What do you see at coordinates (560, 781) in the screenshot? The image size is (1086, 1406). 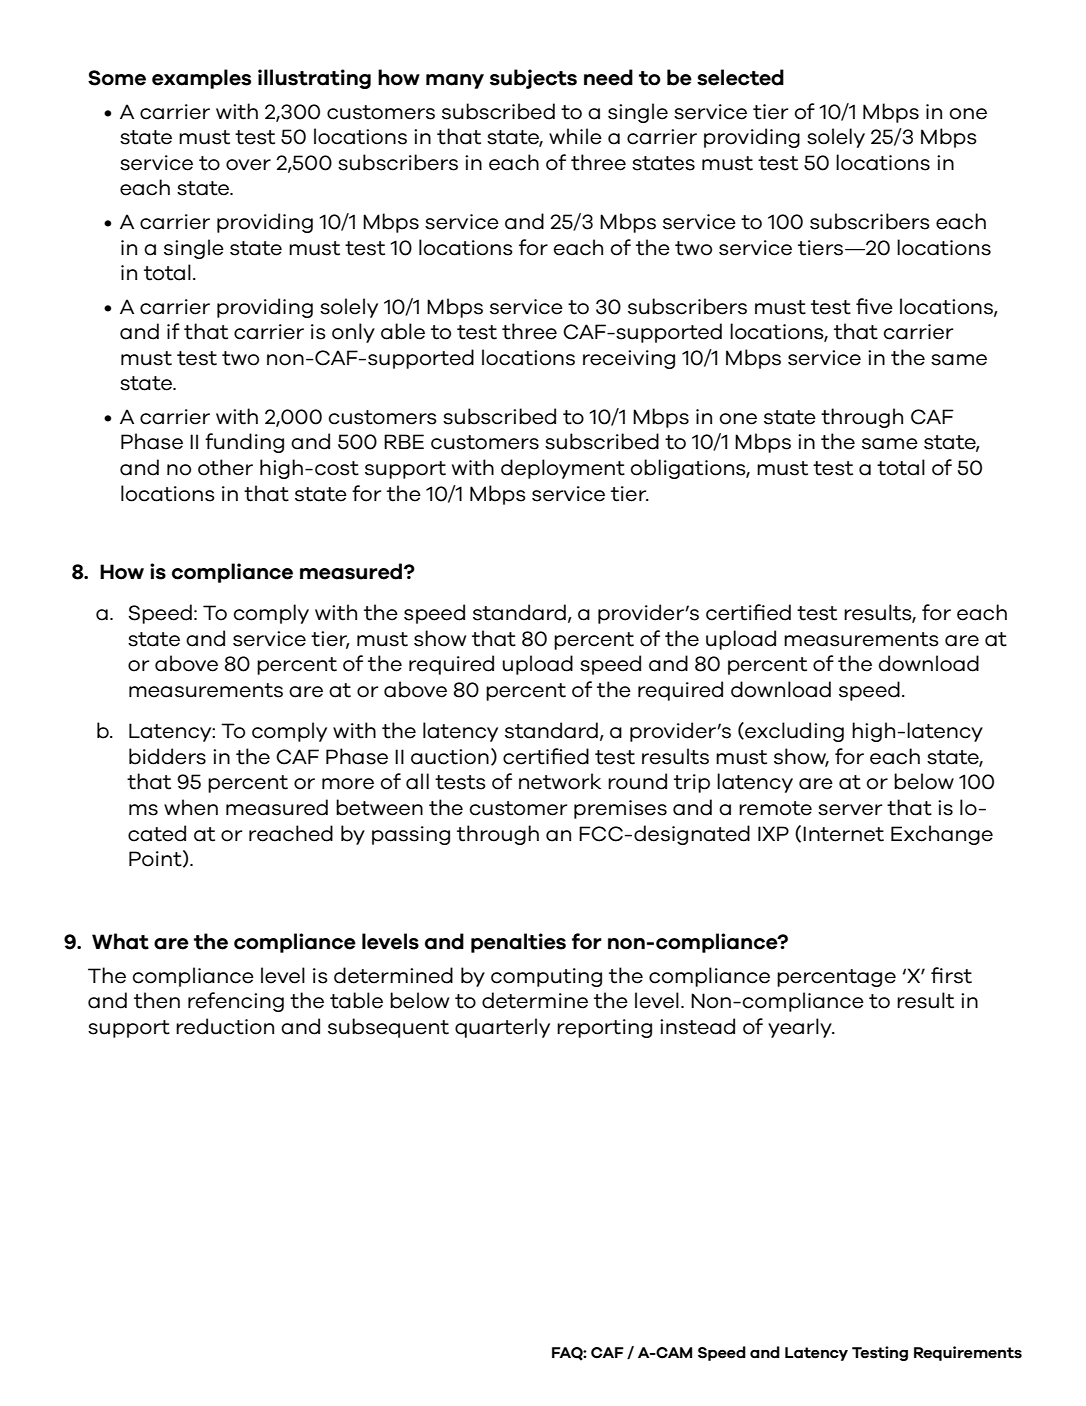 I see `network` at bounding box center [560, 781].
